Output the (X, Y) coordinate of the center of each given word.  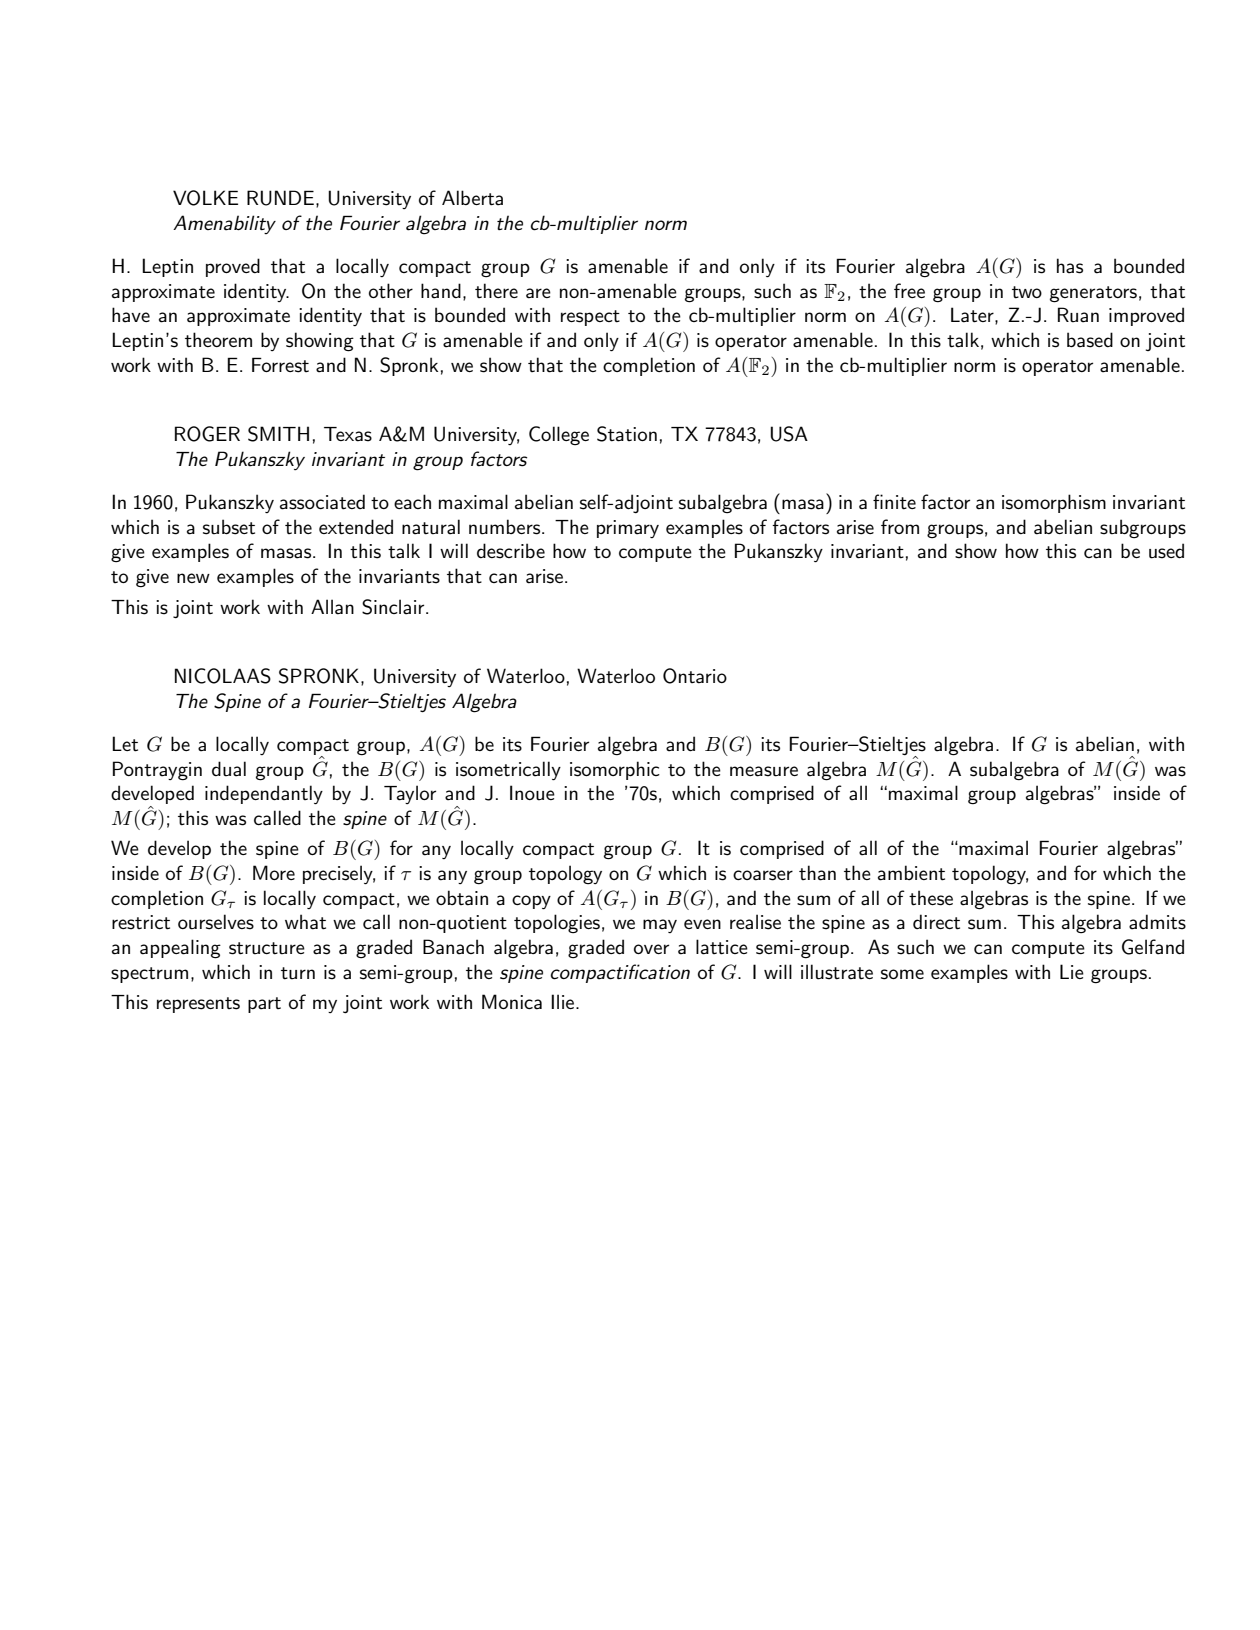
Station (627, 434)
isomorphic (615, 770)
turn (298, 973)
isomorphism (1054, 503)
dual (229, 769)
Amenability (224, 224)
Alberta (472, 198)
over (651, 949)
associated (322, 502)
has (1070, 266)
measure (764, 771)
